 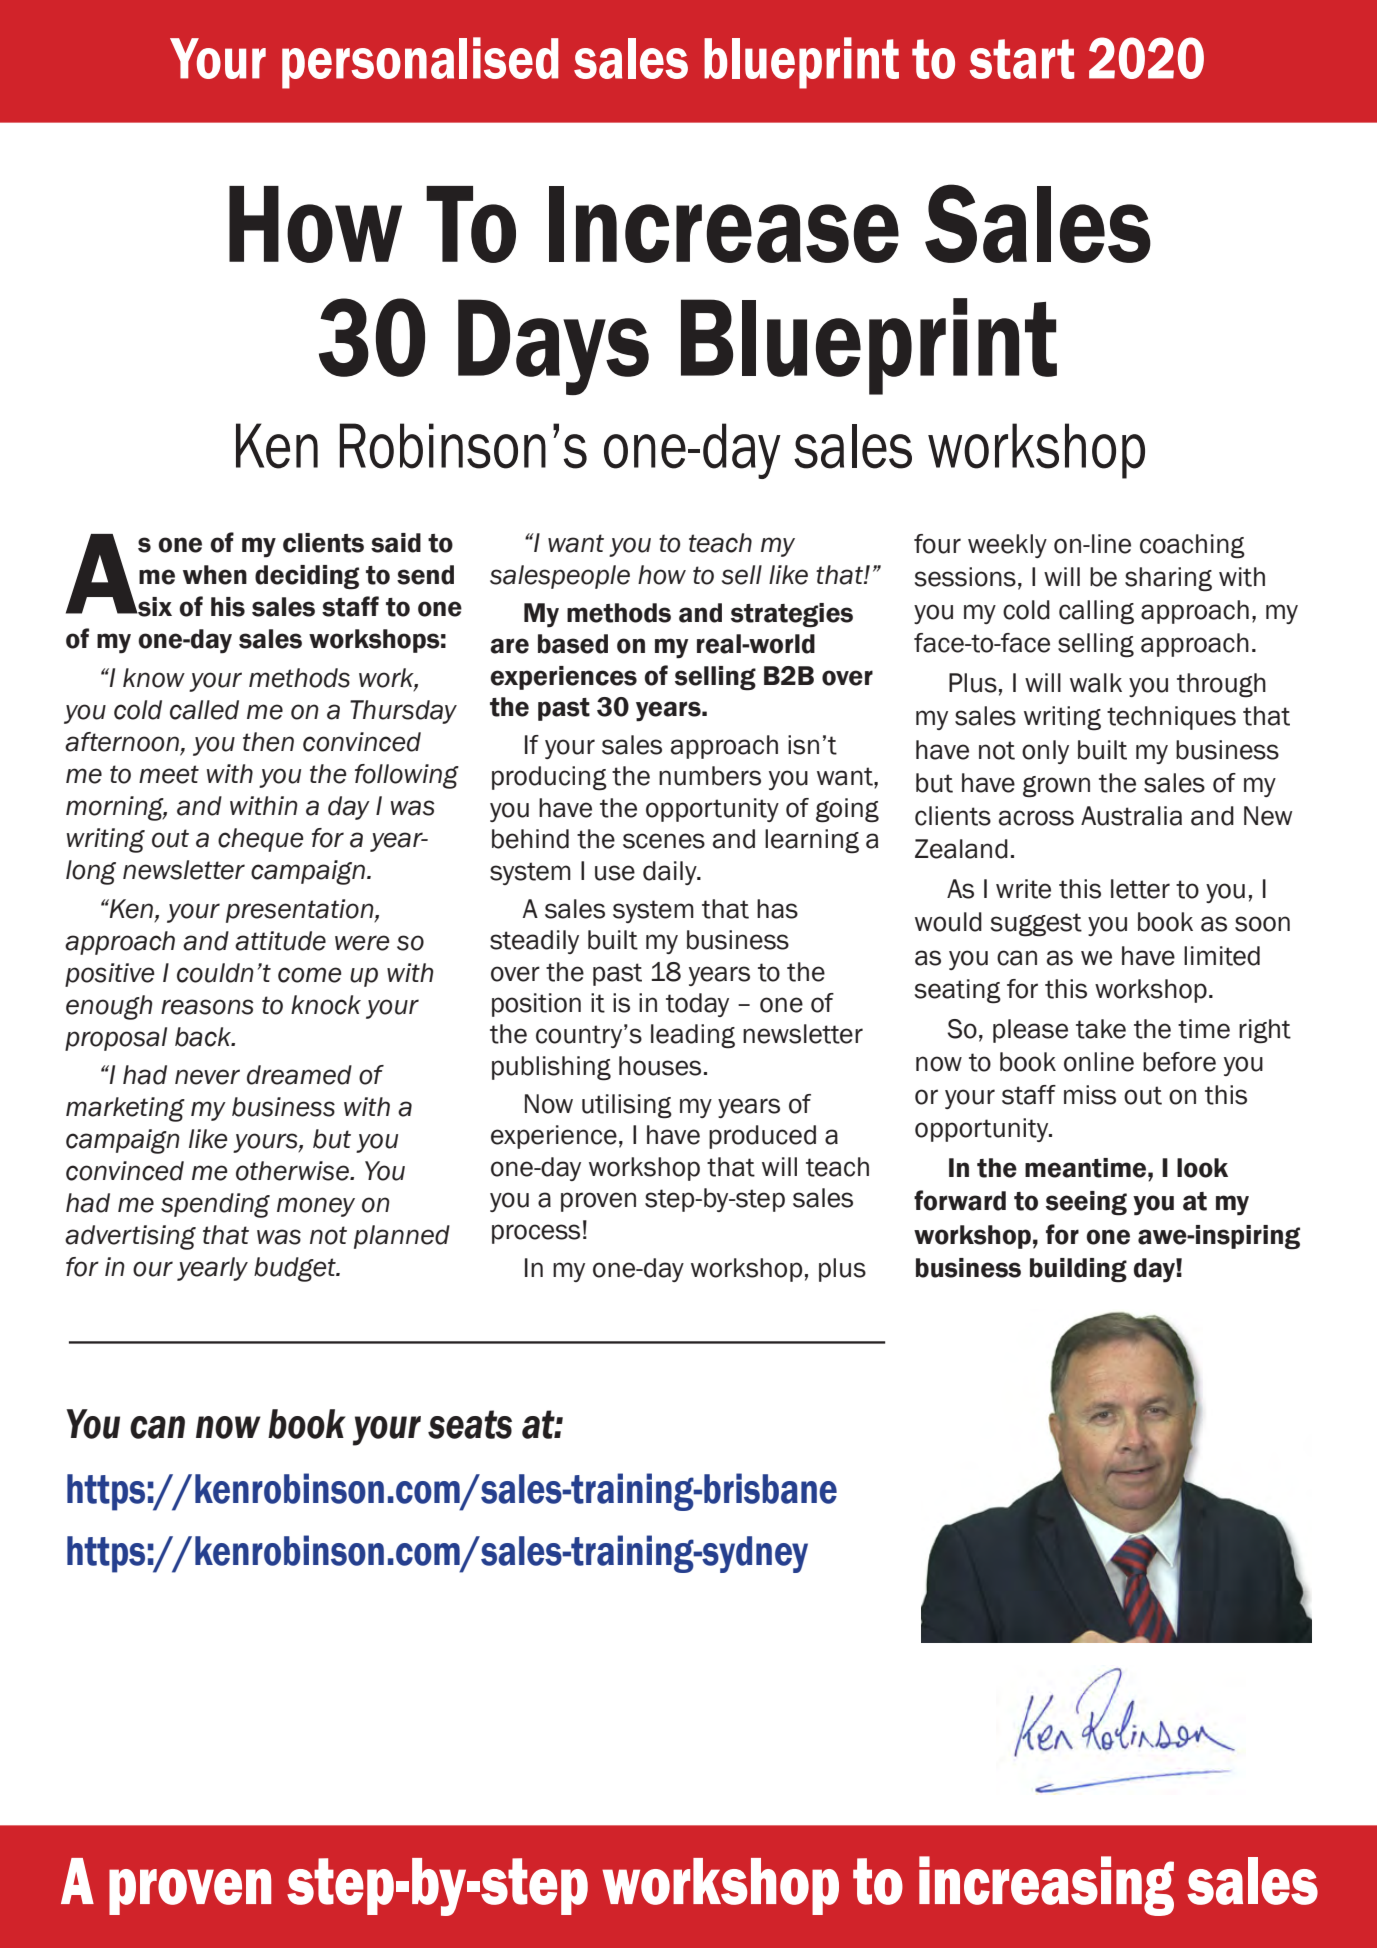 I want to click on take, so click(x=1101, y=1029).
